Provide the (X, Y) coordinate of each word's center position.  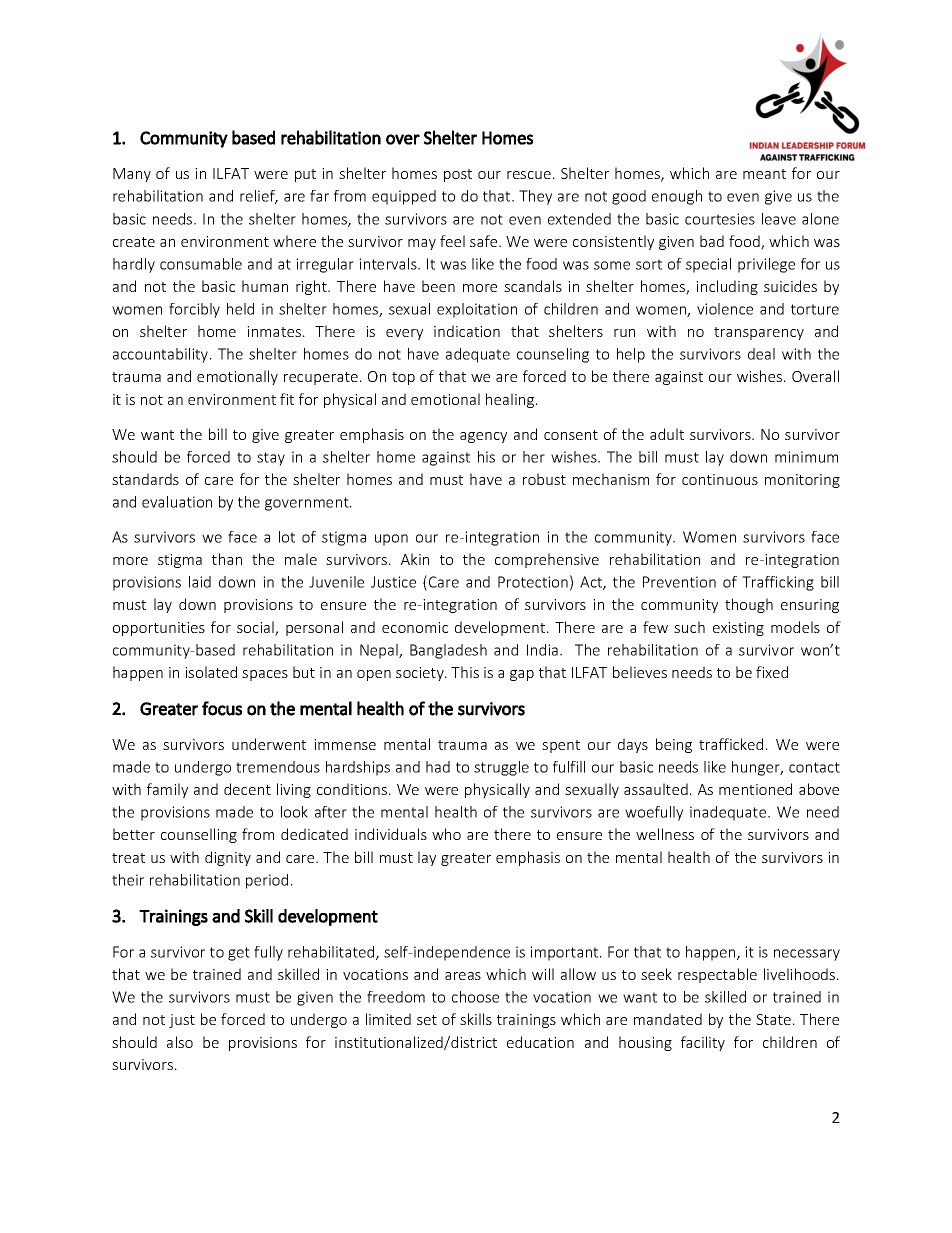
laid (200, 582)
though (749, 605)
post (458, 175)
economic (415, 627)
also (180, 1042)
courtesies (720, 219)
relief (259, 197)
